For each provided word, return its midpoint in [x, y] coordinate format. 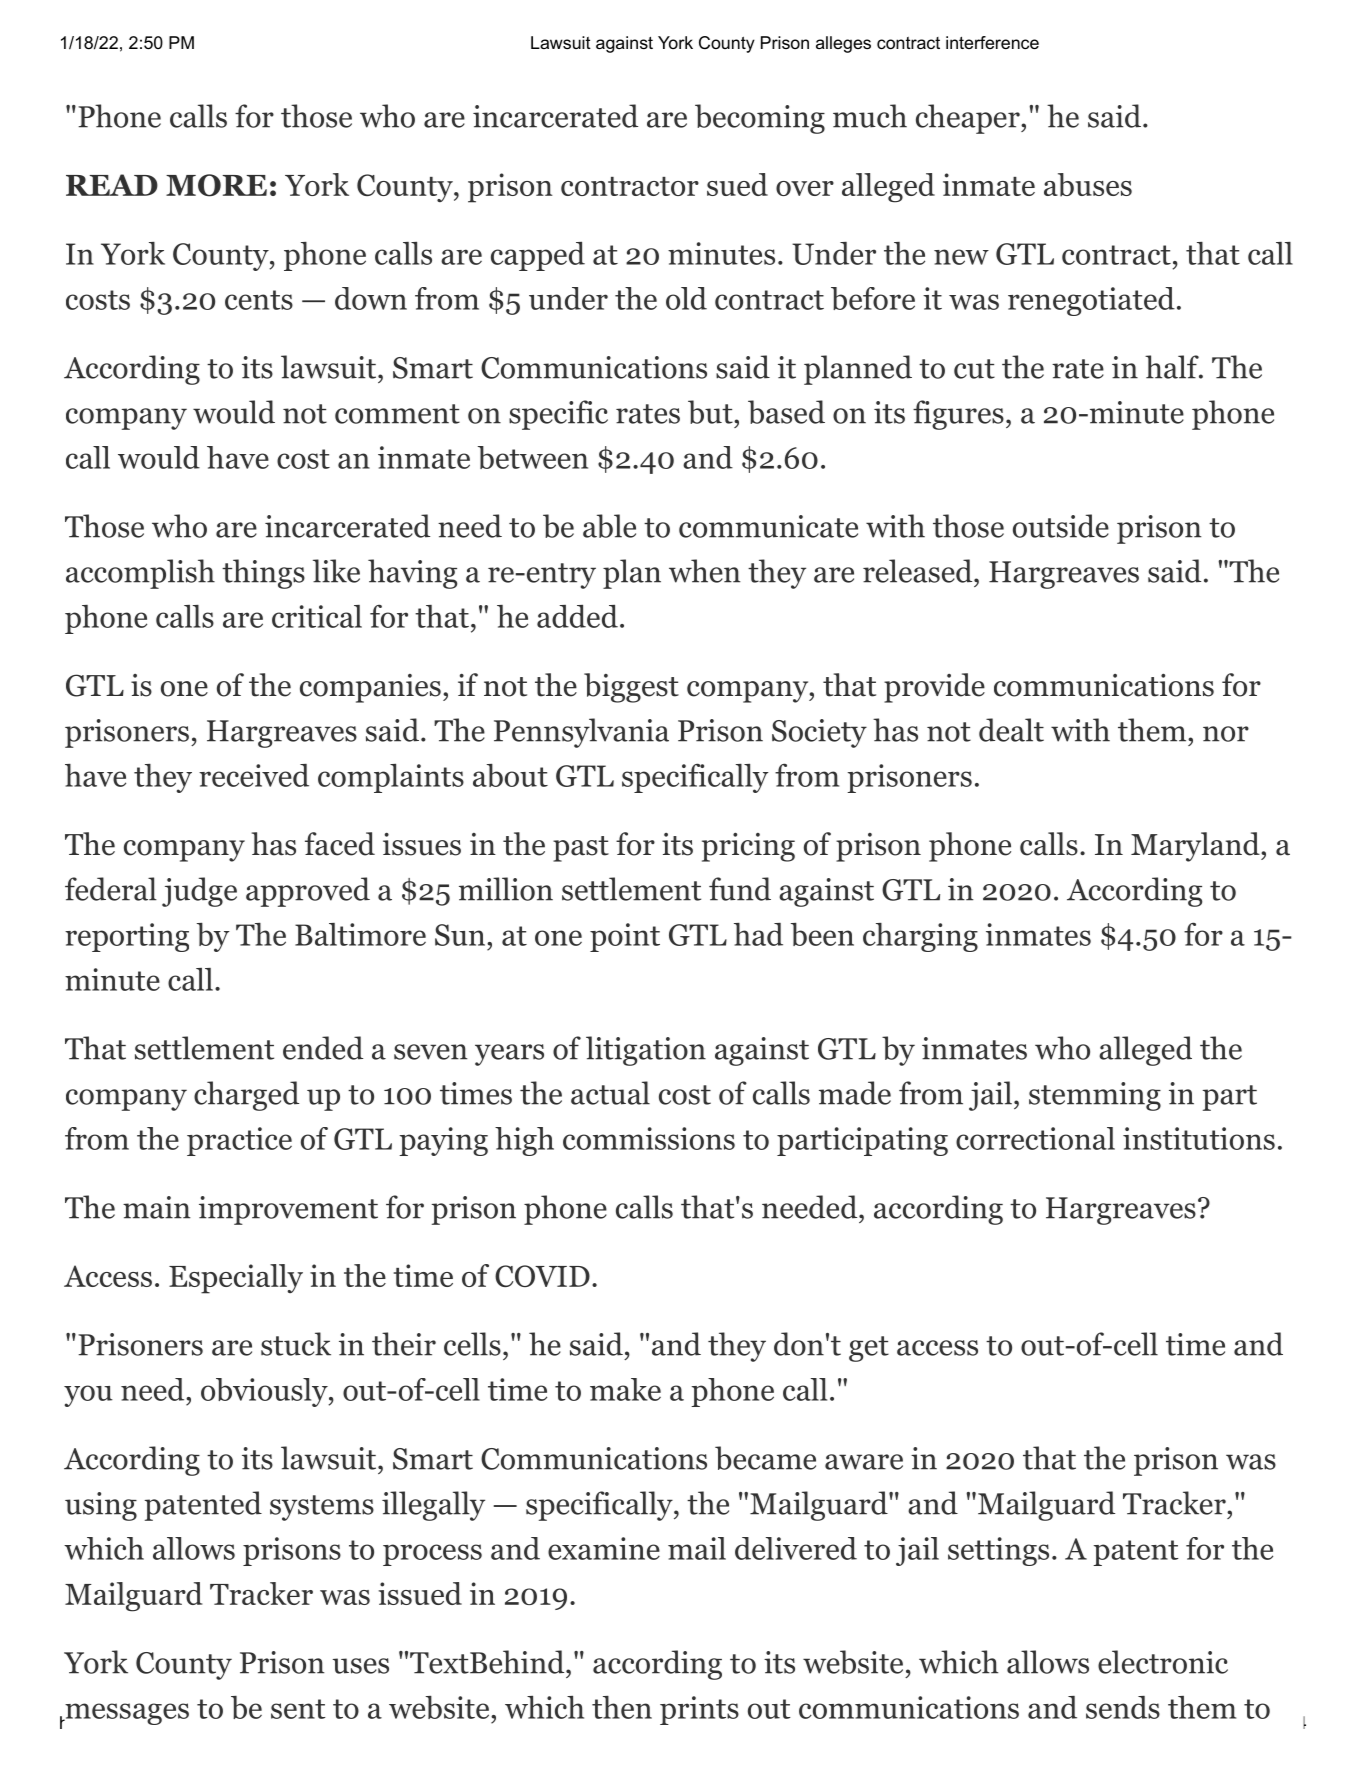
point [625, 937]
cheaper [968, 119]
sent [298, 1709]
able [609, 526]
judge [199, 892]
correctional [1035, 1138]
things [263, 574]
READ [112, 185]
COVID [542, 1276]
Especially [236, 1279]
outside [1061, 526]
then [622, 1707]
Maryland [1195, 847]
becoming [760, 119]
